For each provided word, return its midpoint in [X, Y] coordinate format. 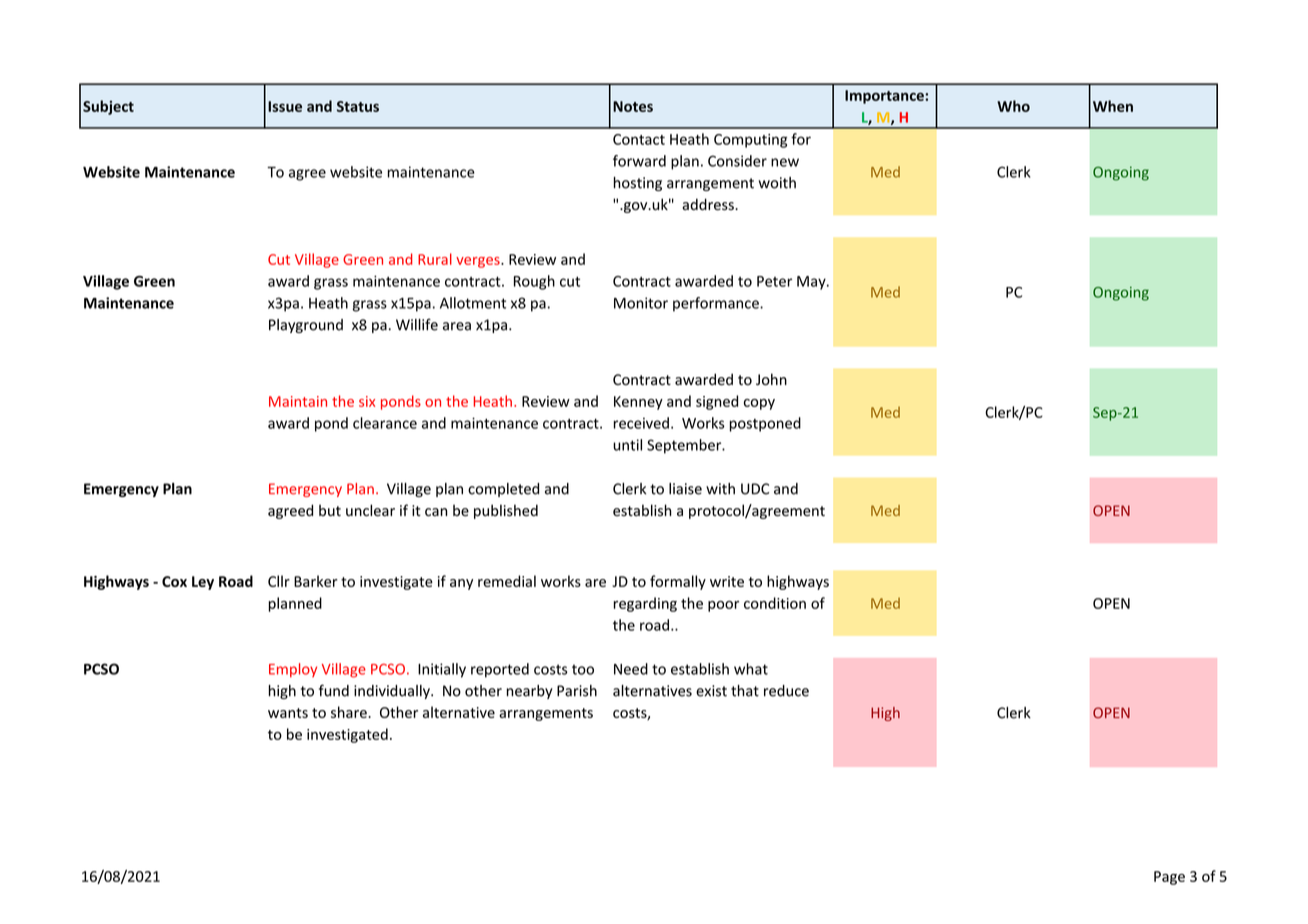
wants [288, 713]
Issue [285, 106]
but [330, 510]
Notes [633, 106]
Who [1013, 106]
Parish [577, 691]
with [720, 489]
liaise [685, 489]
